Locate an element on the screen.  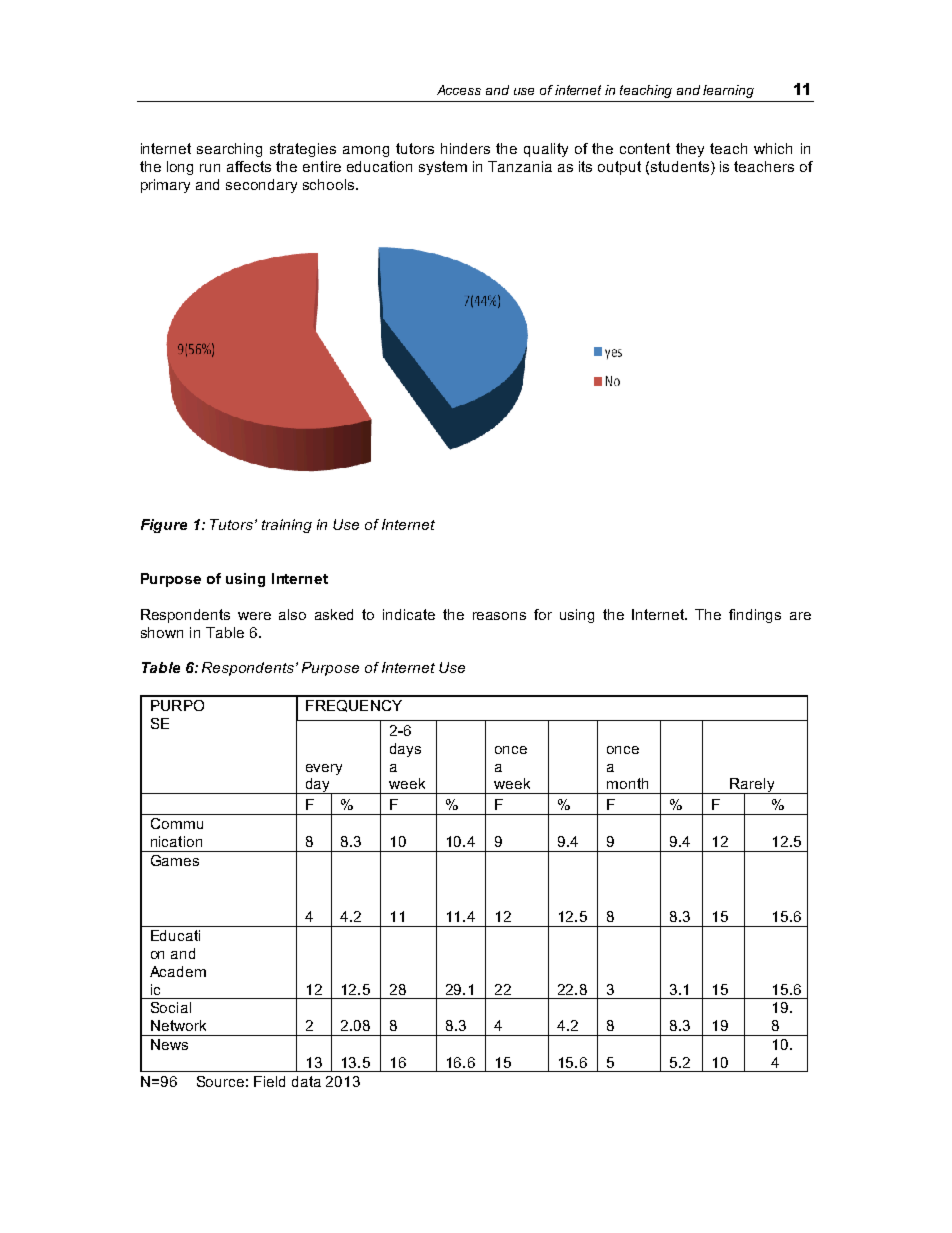
were is located at coordinates (254, 616).
